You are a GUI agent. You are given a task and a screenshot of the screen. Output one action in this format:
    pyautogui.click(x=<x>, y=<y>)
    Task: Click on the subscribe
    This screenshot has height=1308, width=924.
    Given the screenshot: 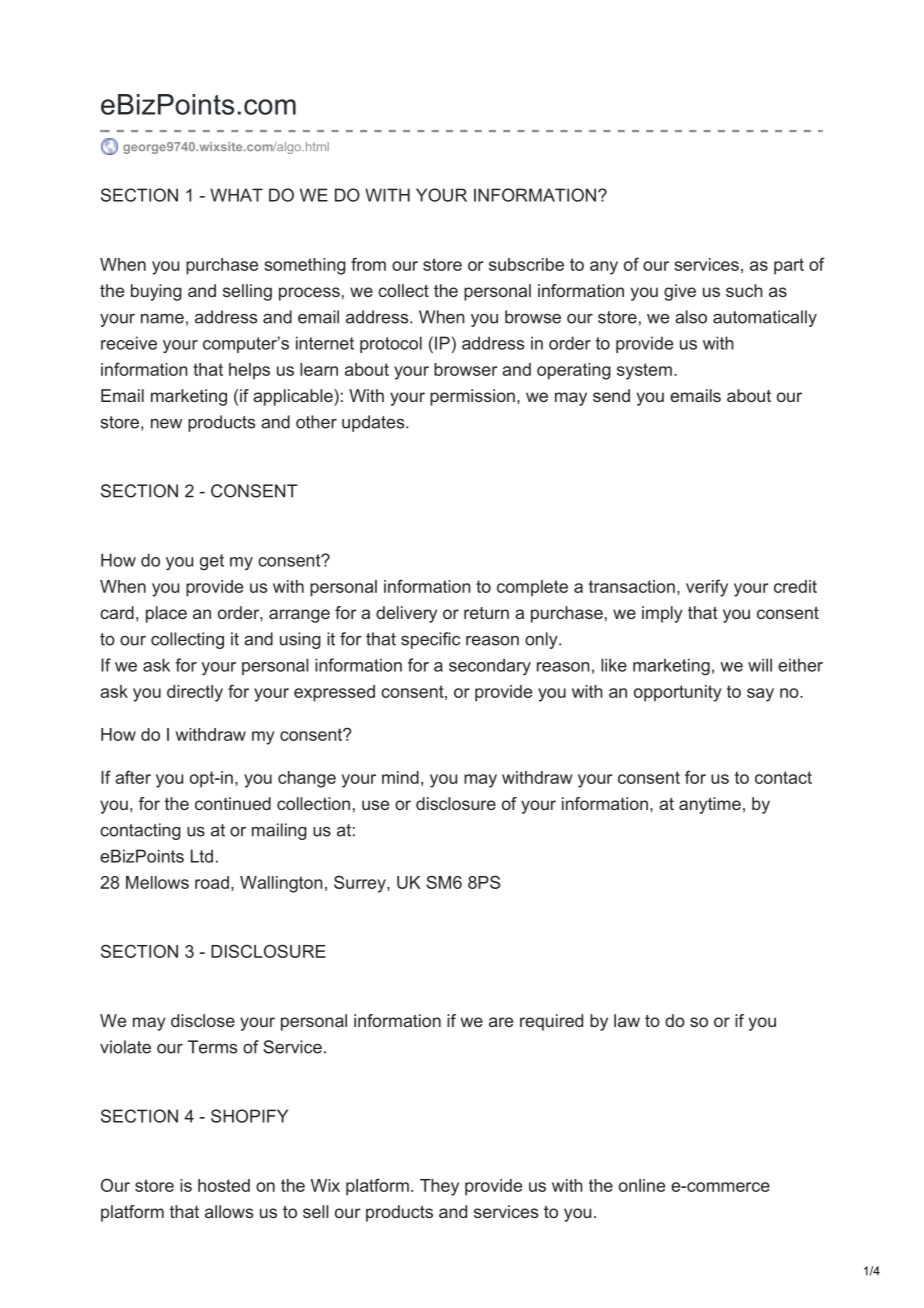 What is the action you would take?
    pyautogui.click(x=526, y=264)
